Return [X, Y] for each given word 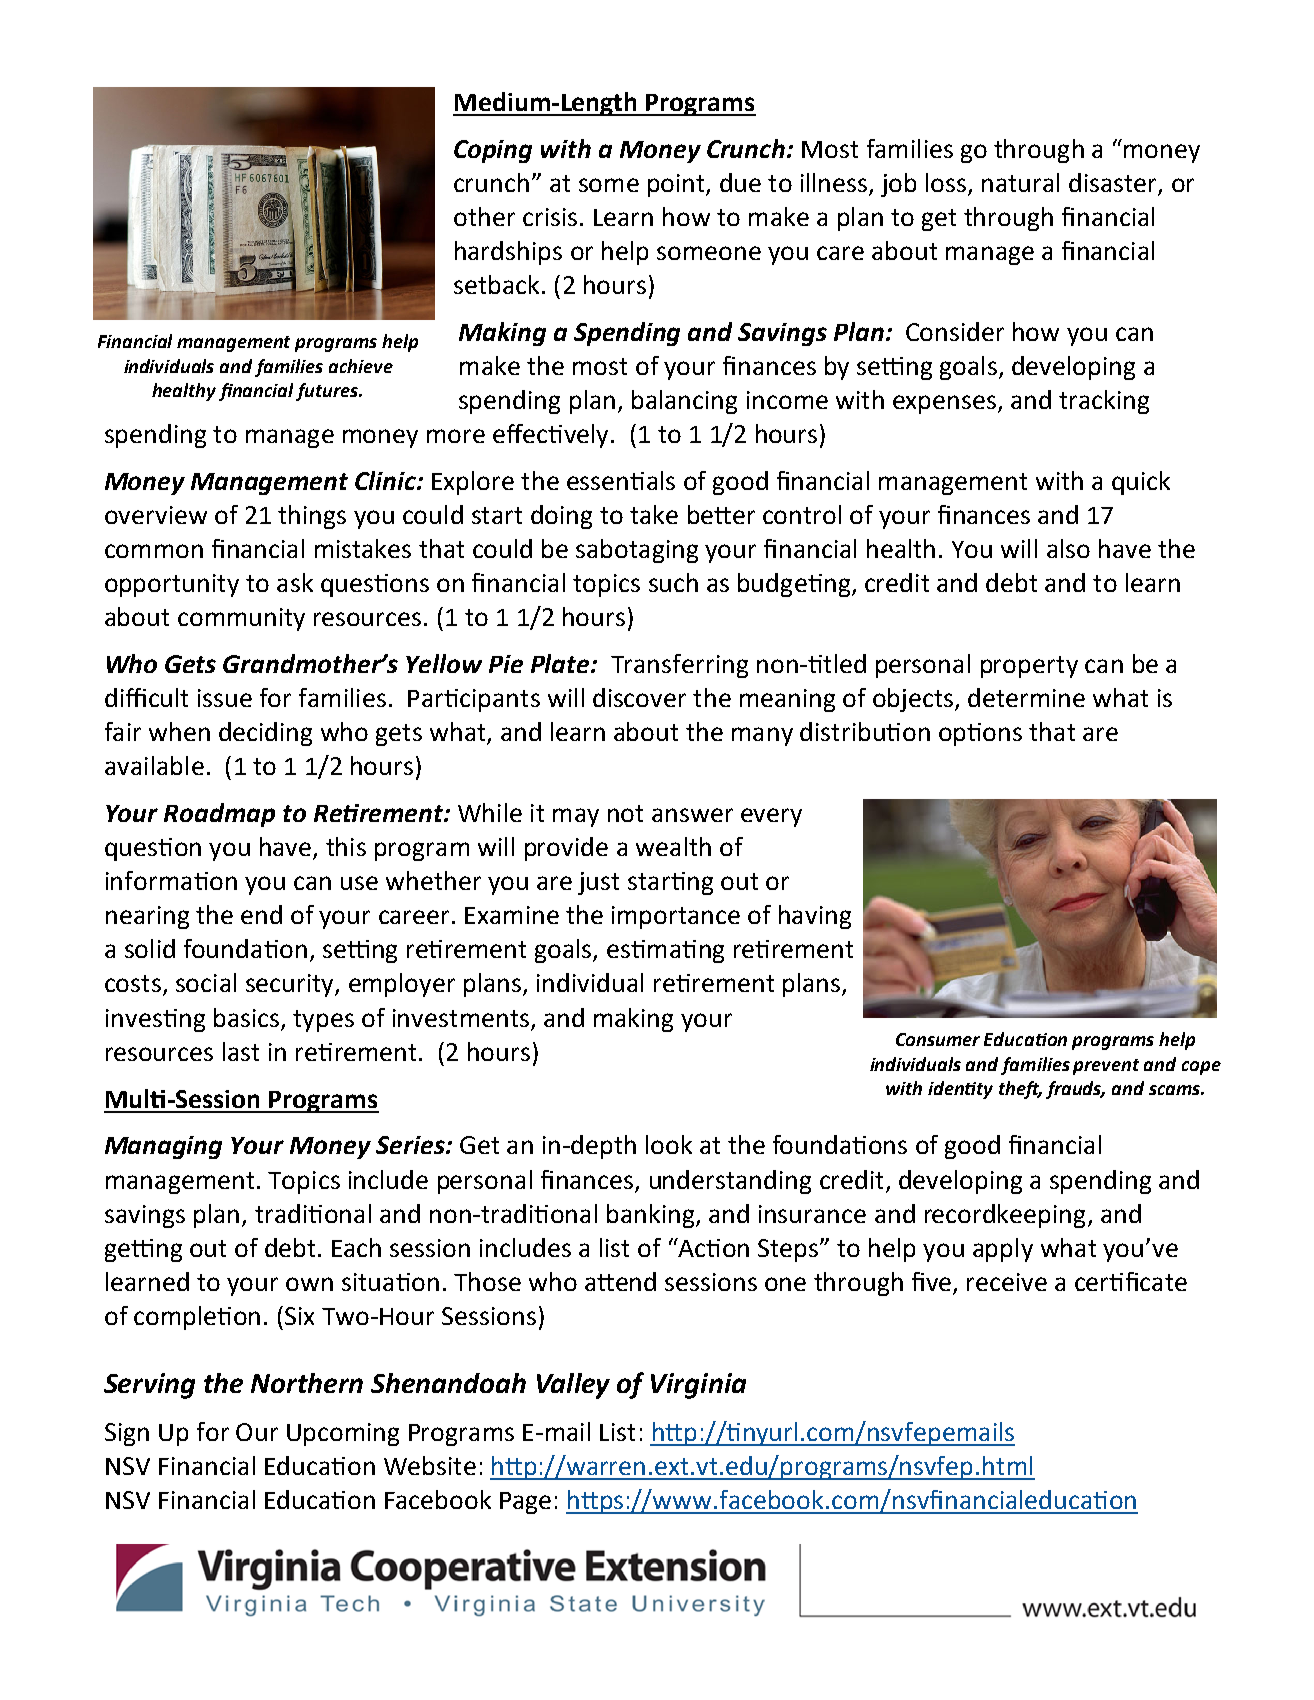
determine [1026, 697]
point [677, 185]
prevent [1106, 1067]
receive [1007, 1282]
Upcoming [343, 1434]
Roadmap [219, 815]
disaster [1112, 182]
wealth [673, 846]
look [669, 1144]
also [1068, 548]
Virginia [698, 1386]
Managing [163, 1147]
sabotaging [637, 551]
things [312, 517]
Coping [493, 151]
